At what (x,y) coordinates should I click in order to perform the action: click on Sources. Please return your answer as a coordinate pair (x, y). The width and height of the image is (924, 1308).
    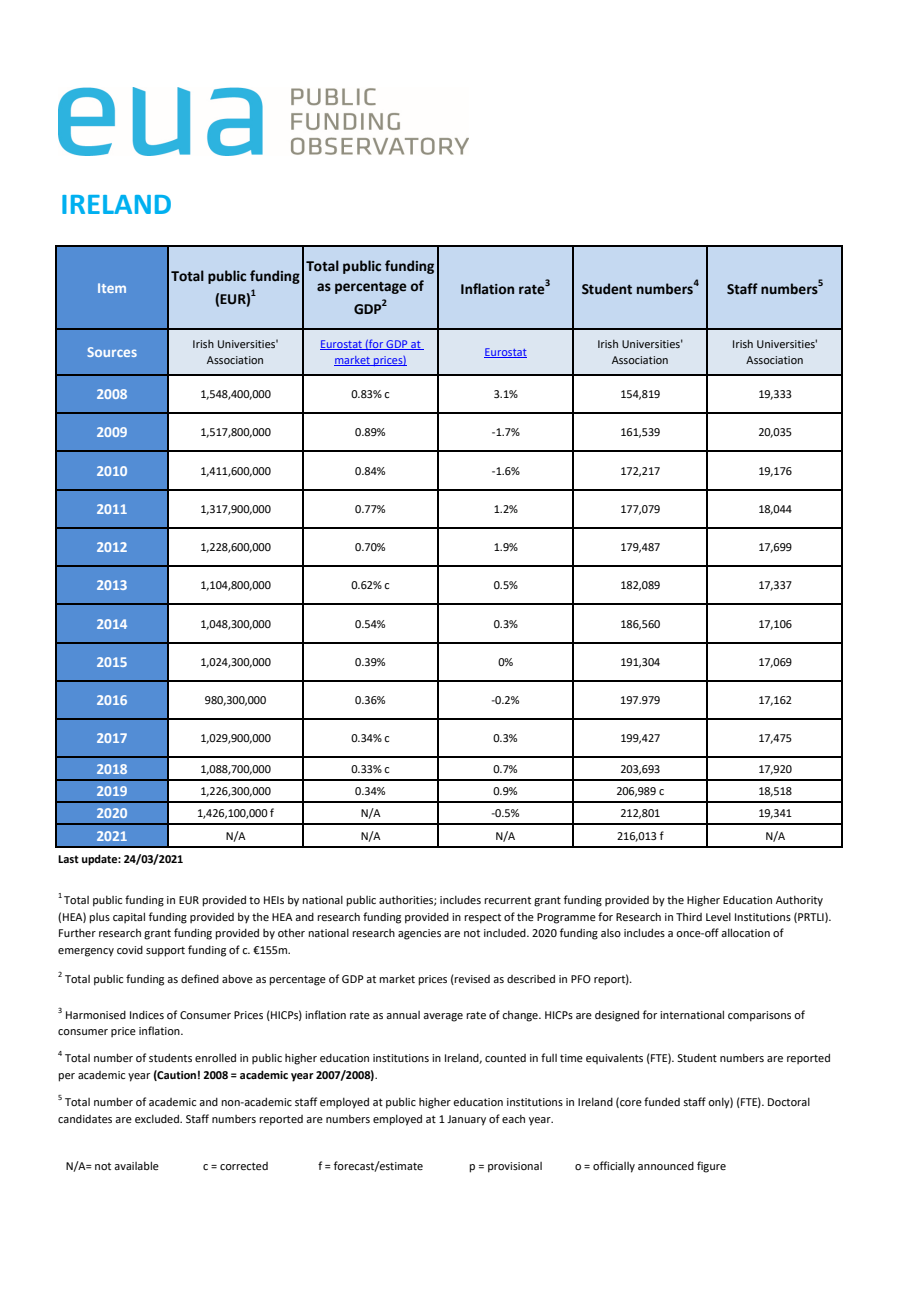
    Looking at the image, I should click on (112, 352).
